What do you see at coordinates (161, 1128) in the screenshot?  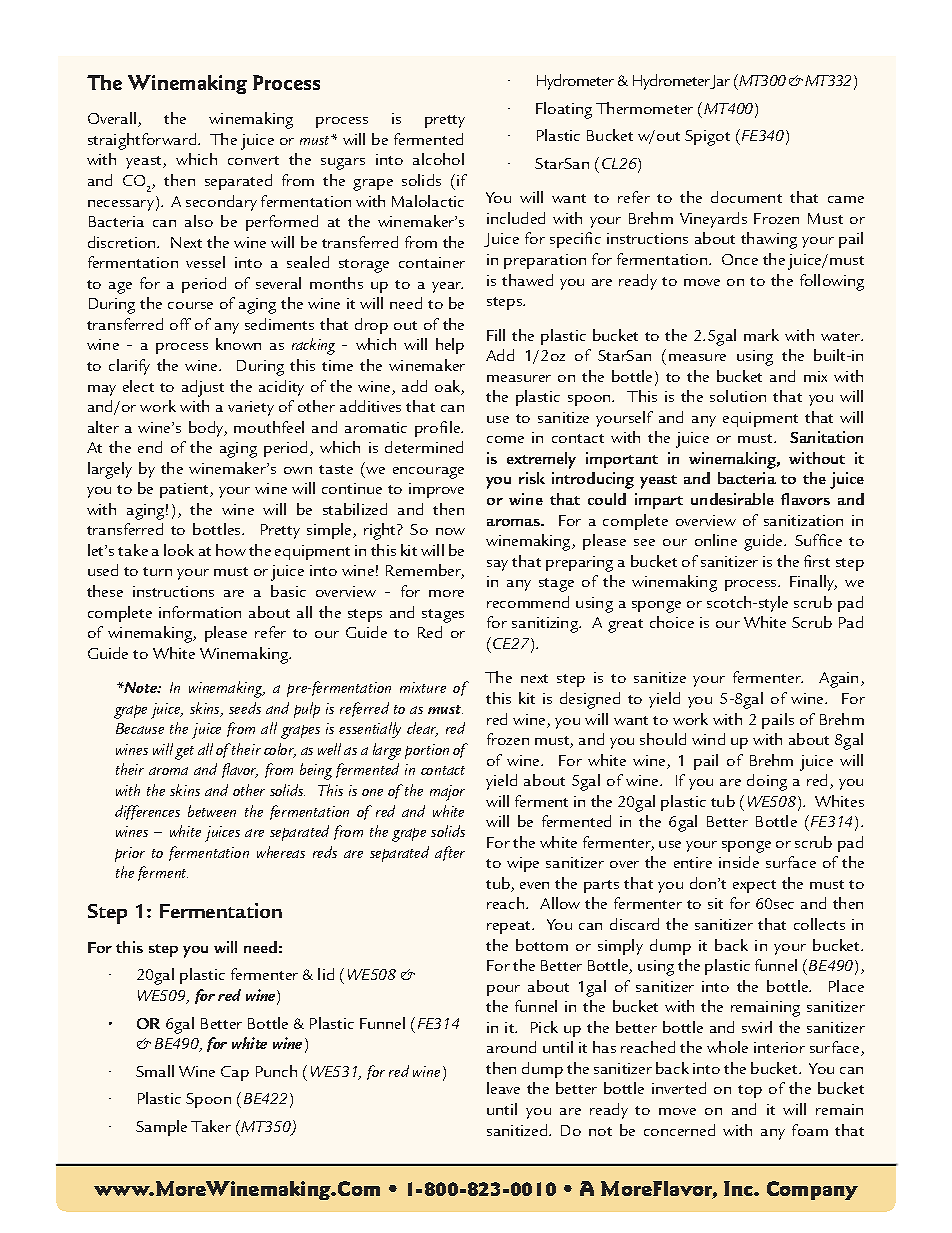 I see `Sample` at bounding box center [161, 1128].
